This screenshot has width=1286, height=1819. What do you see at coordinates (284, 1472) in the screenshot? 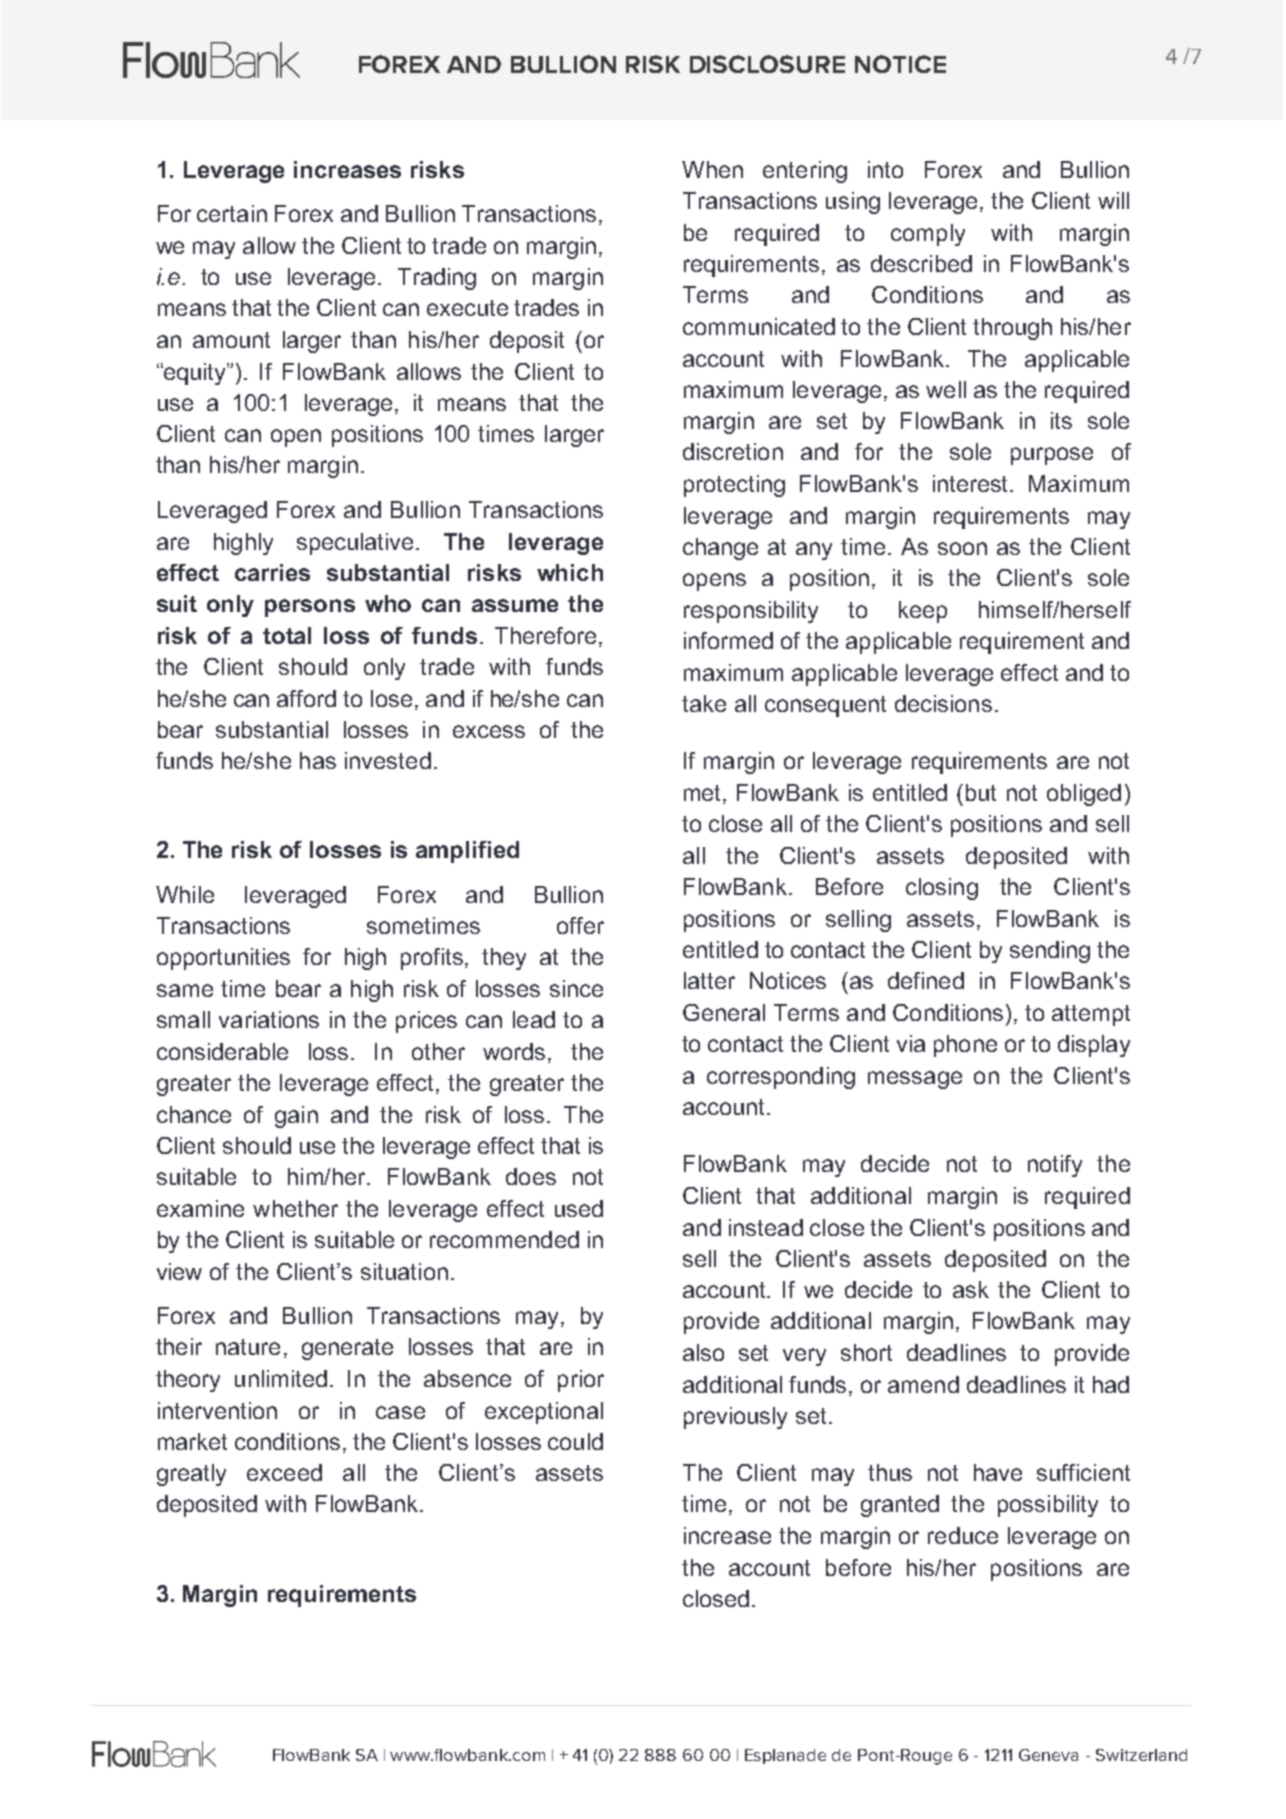
I see `exceed` at bounding box center [284, 1472].
